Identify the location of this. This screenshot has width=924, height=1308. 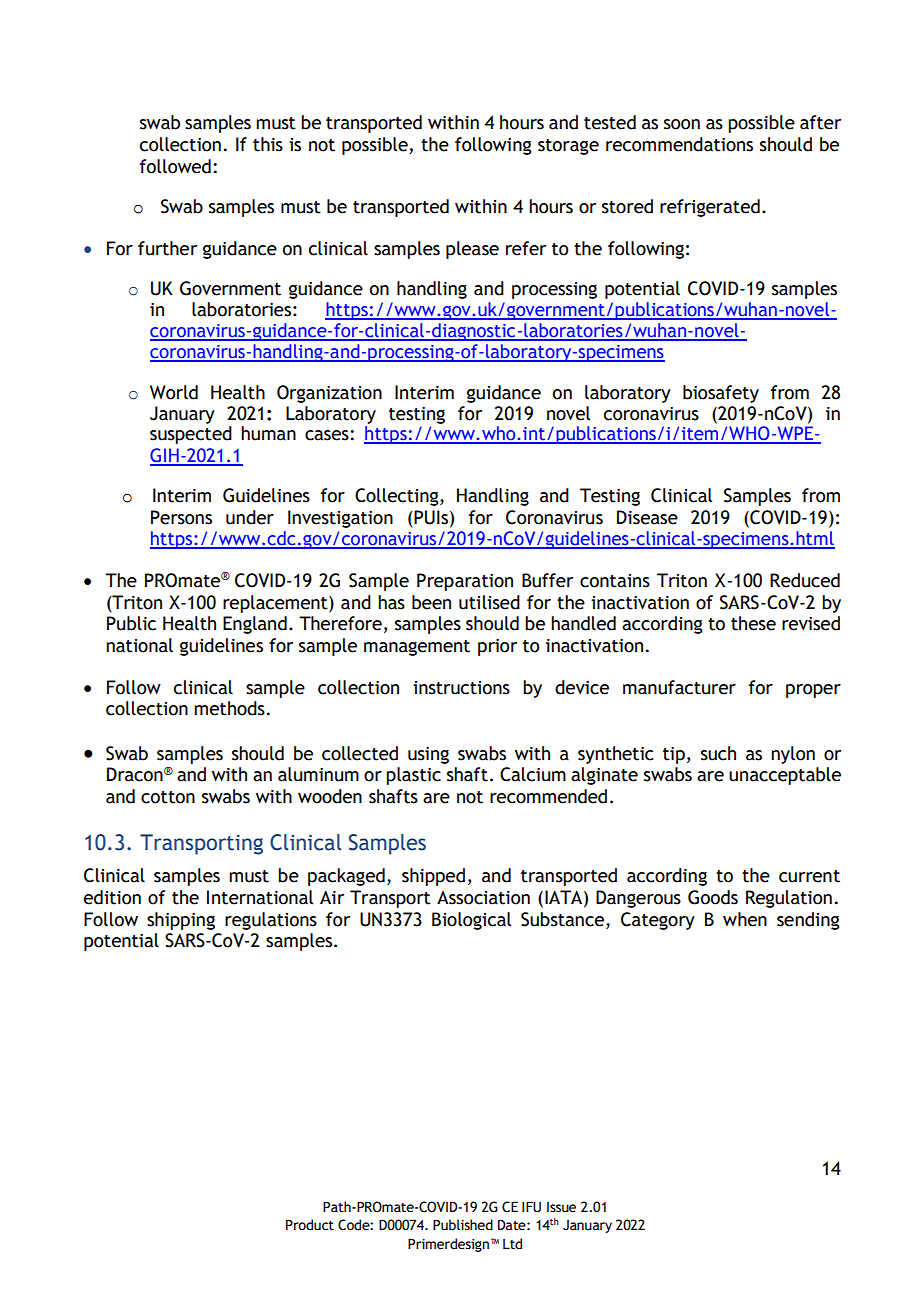
(268, 144).
